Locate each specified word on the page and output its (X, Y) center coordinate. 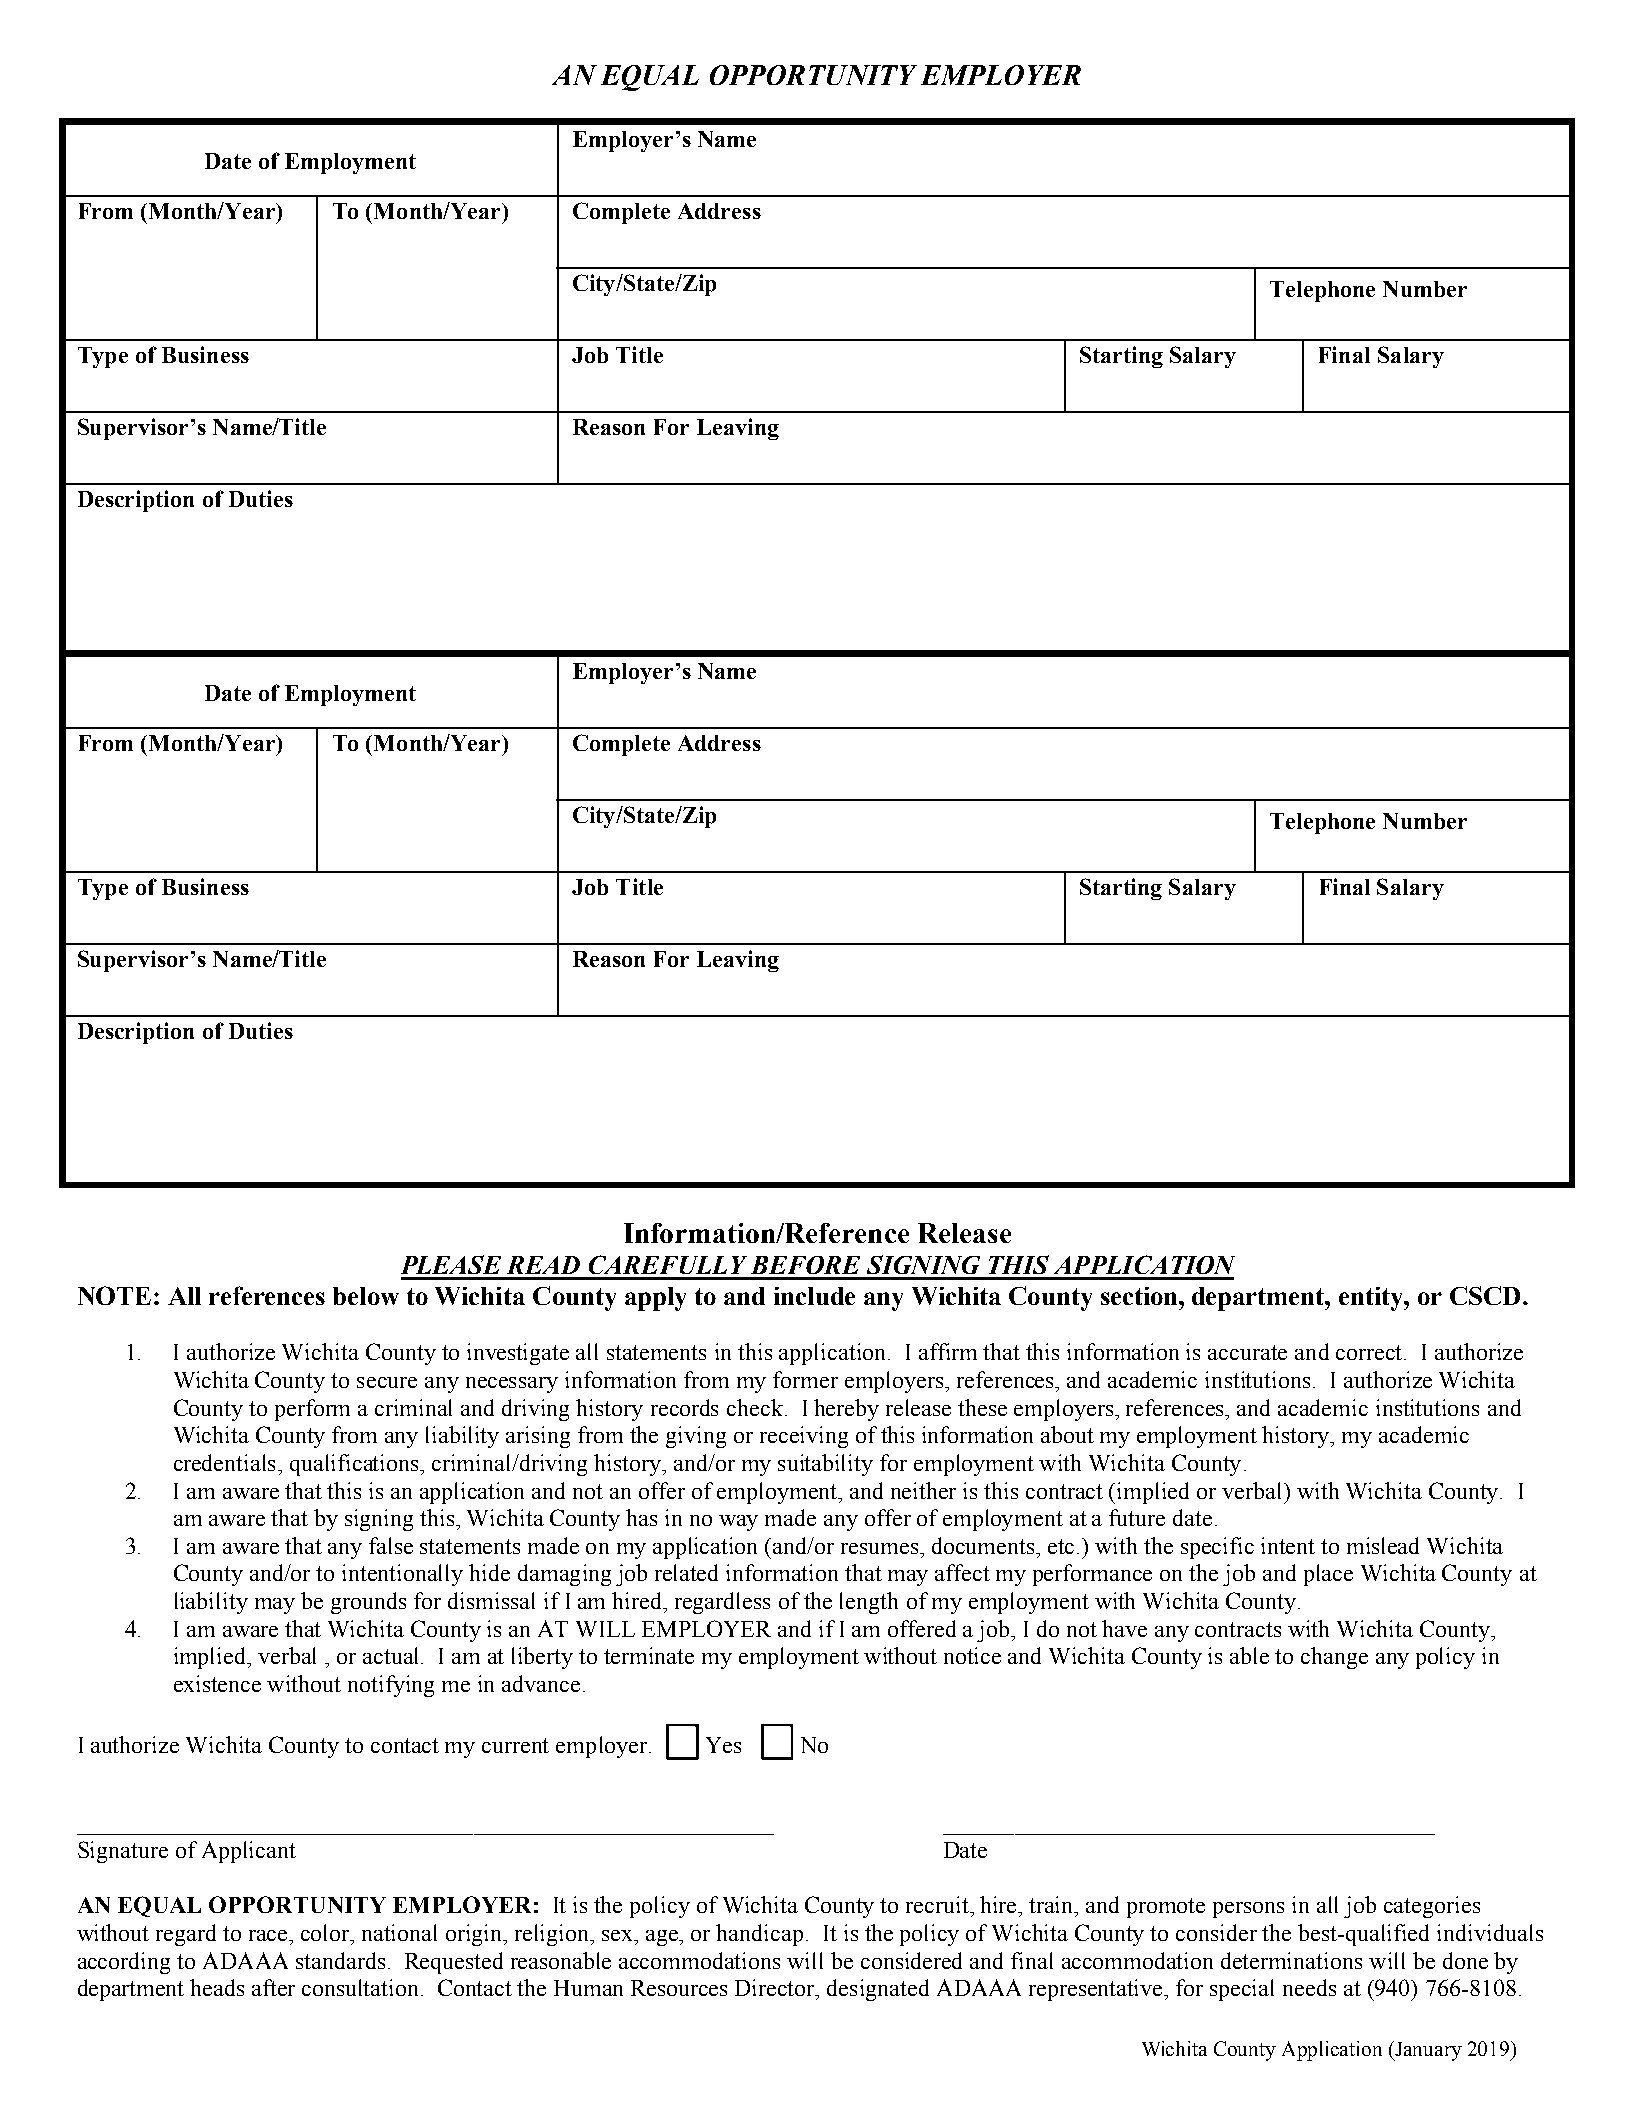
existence (217, 1683)
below (366, 1296)
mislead (1383, 1545)
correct (1370, 1352)
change (1334, 1658)
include (814, 1296)
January (1428, 2051)
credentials (226, 1462)
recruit (938, 1904)
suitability (825, 1465)
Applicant (249, 1852)
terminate (649, 1655)
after (273, 1987)
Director (776, 1989)
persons (1248, 1910)
